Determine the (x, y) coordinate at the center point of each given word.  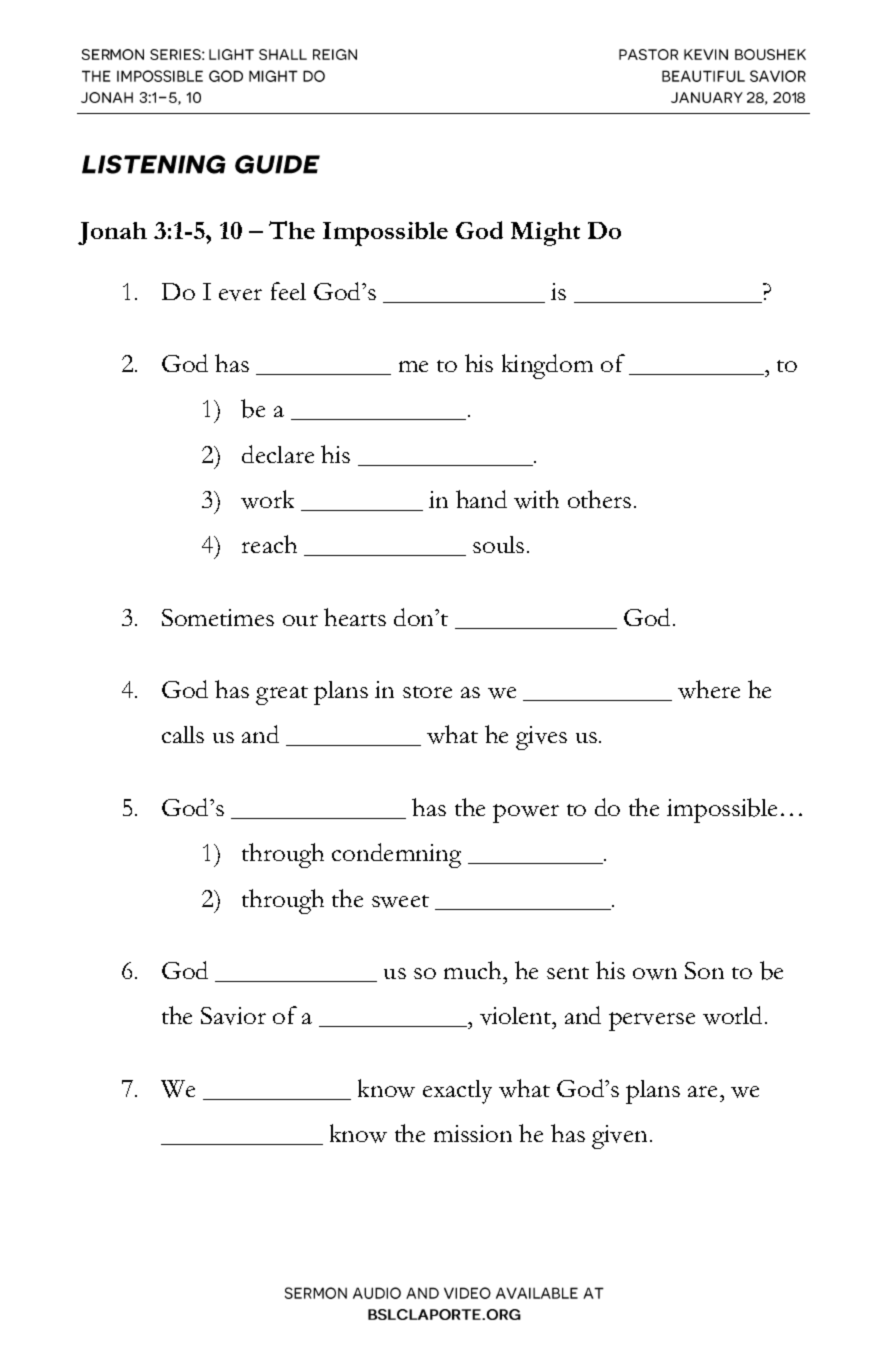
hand (481, 499)
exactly (457, 1092)
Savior (233, 1016)
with (536, 499)
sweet (400, 901)
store (427, 692)
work (267, 499)
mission (473, 1133)
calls (183, 734)
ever (240, 295)
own (655, 974)
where (709, 689)
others (599, 499)
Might (545, 234)
